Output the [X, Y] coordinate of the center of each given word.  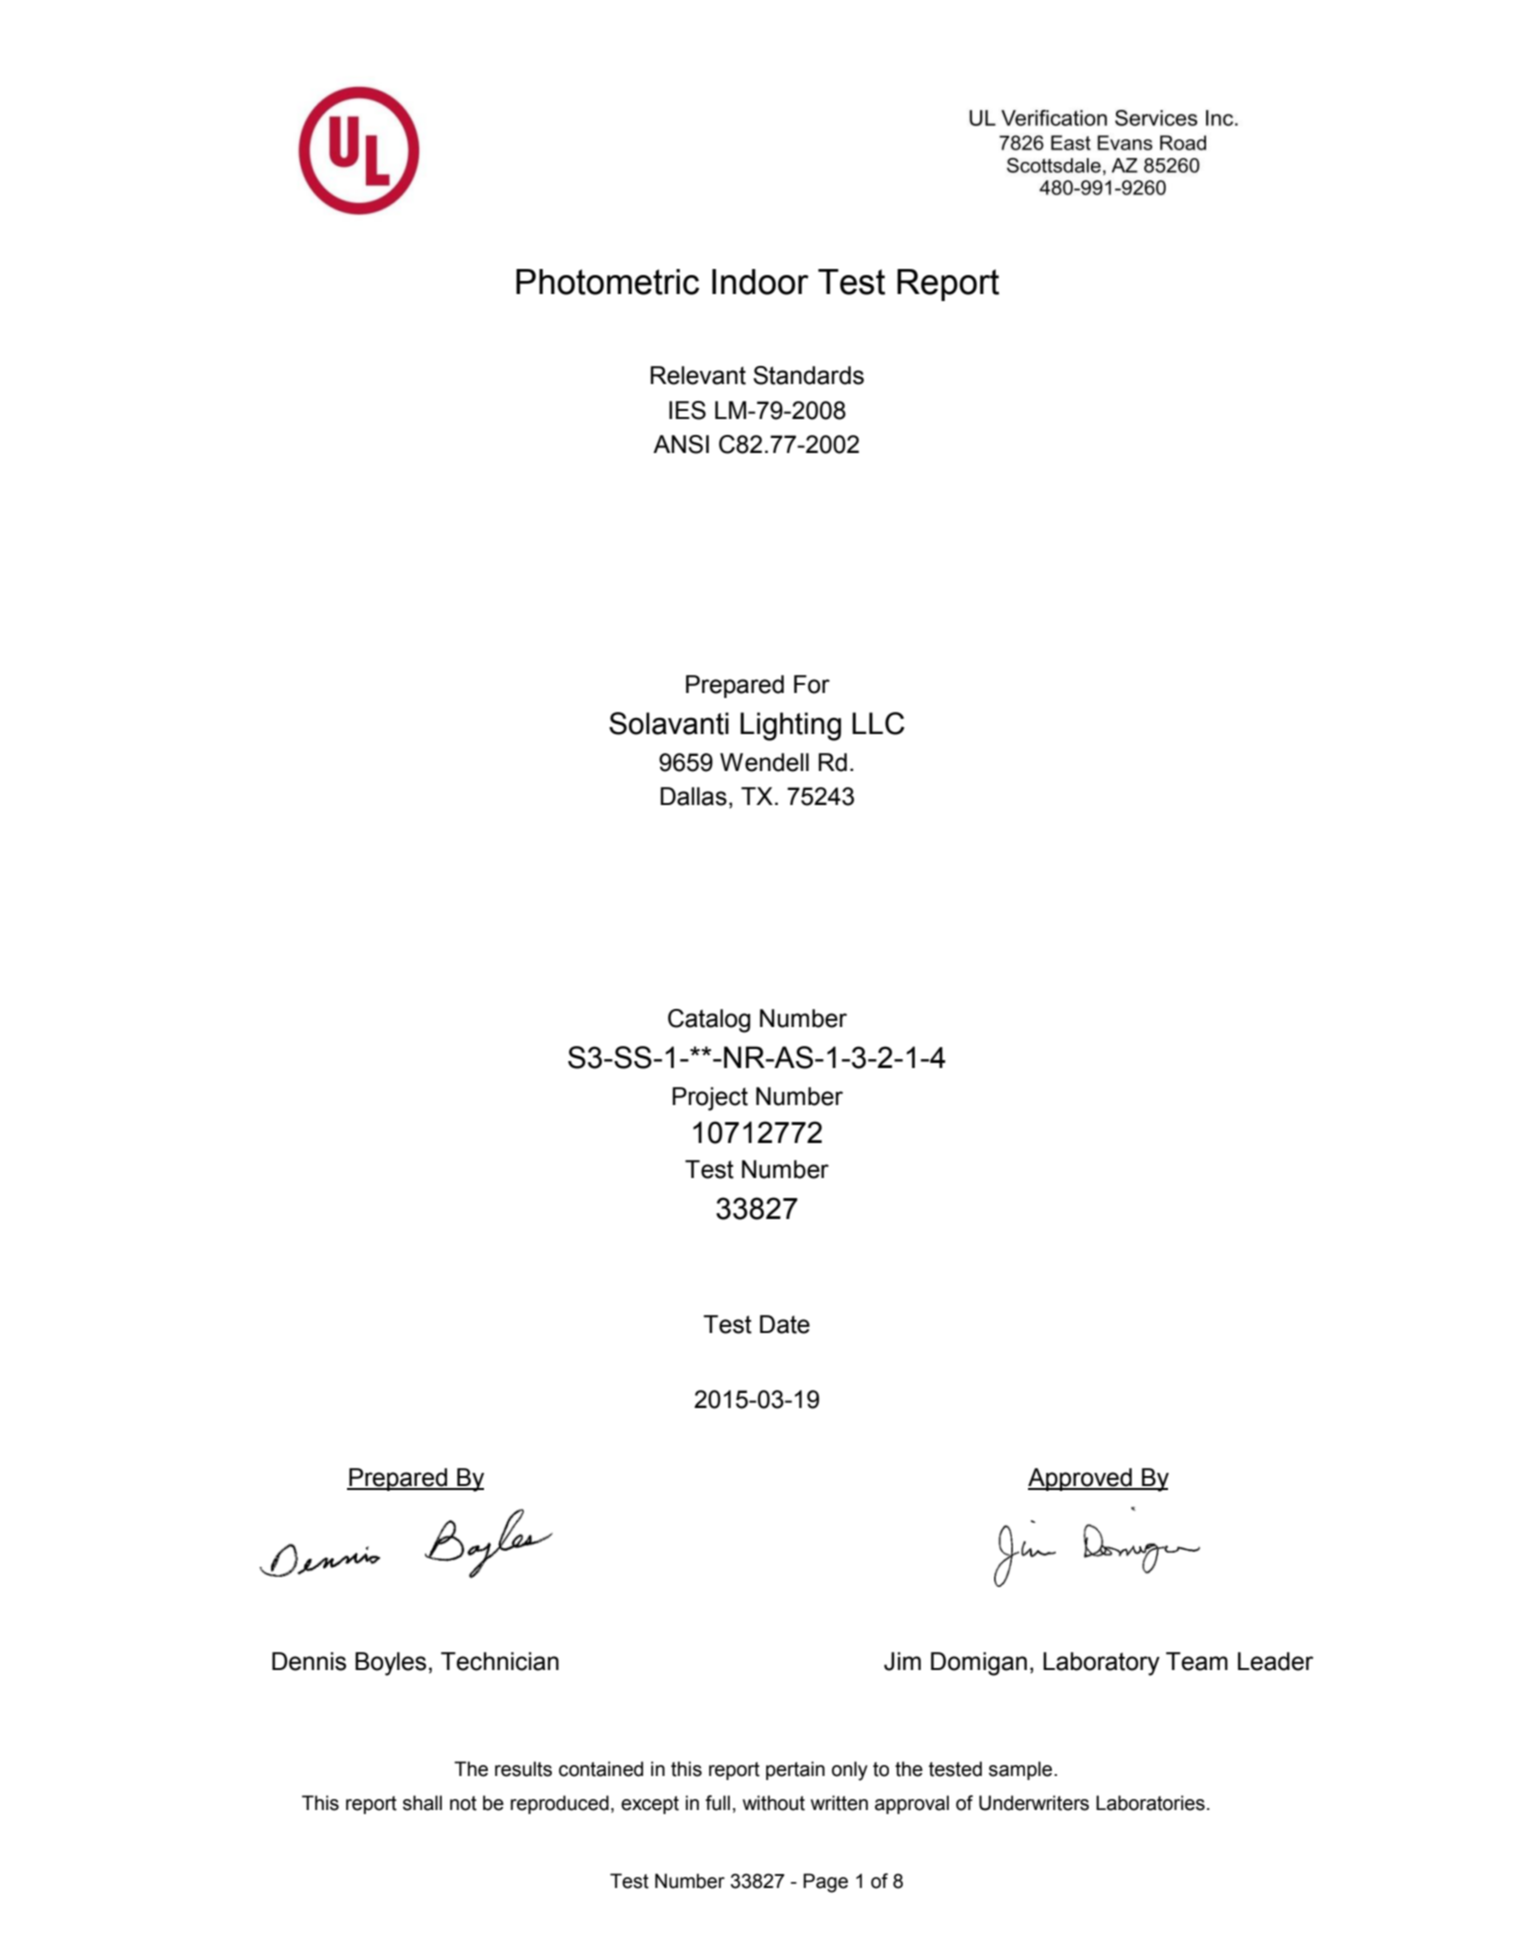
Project [710, 1099]
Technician [500, 1661]
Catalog [709, 1021]
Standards [808, 375]
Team [1197, 1661]
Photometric [607, 282]
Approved [1081, 1479]
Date [785, 1324]
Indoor [760, 282]
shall [422, 1803]
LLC [878, 723]
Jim [902, 1661]
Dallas [693, 796]
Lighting [790, 726]
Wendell [764, 762]
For [812, 684]
